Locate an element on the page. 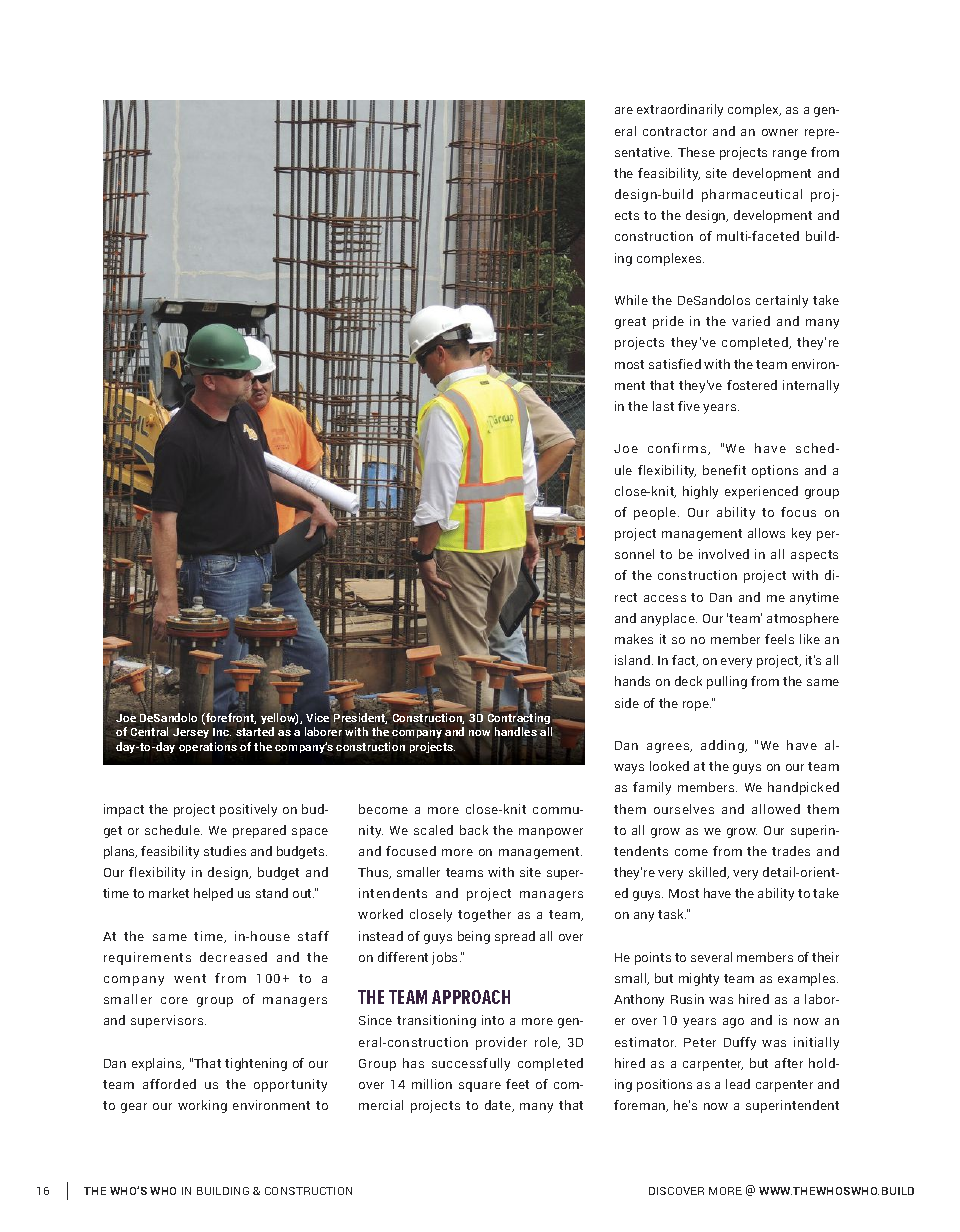 The width and height of the page is (960, 1232). pulling is located at coordinates (727, 682).
